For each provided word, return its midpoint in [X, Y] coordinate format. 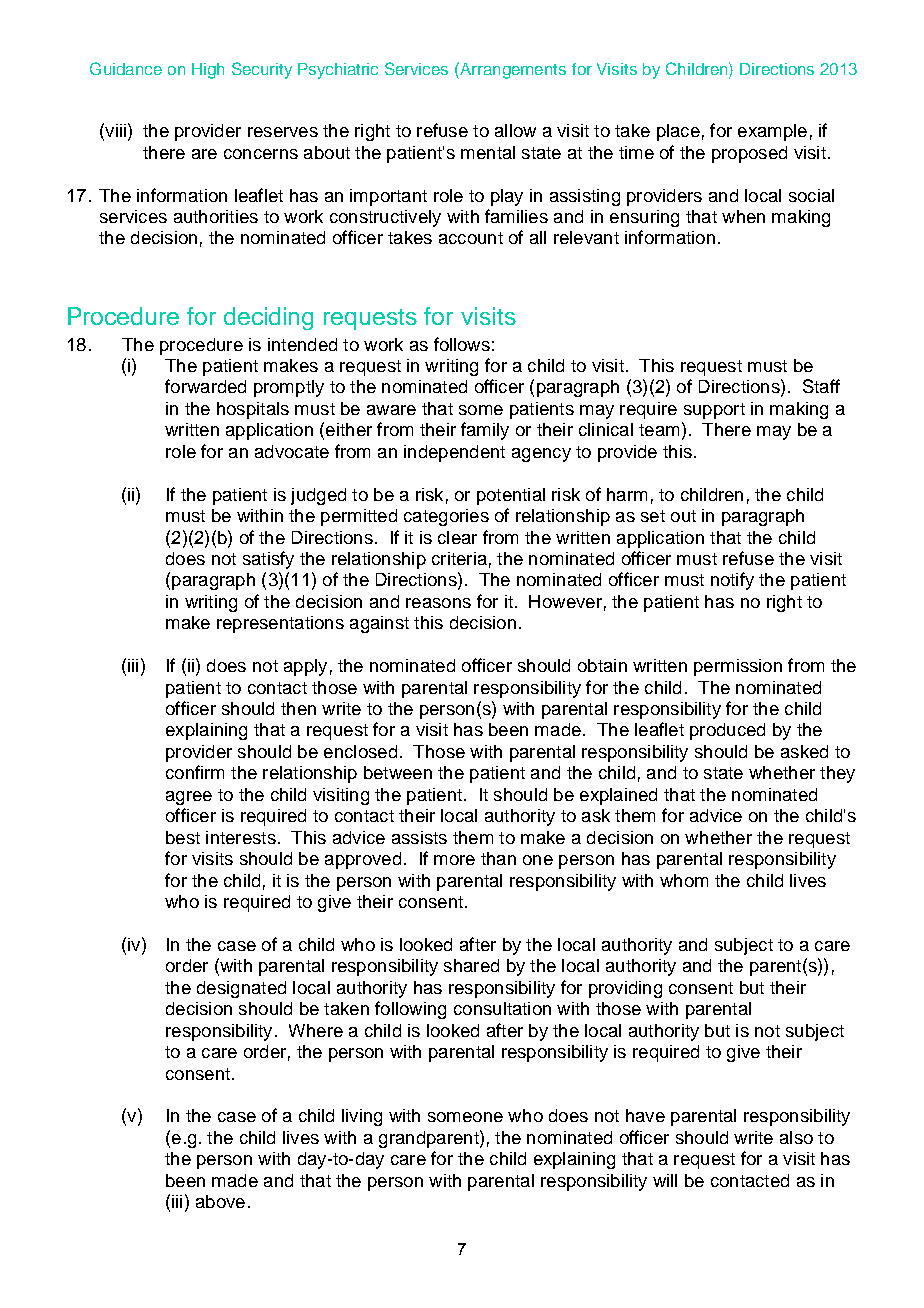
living [362, 1117]
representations [280, 624]
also [796, 1137]
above [220, 1201]
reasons [438, 603]
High [208, 71]
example [772, 132]
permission [738, 667]
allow [515, 130]
